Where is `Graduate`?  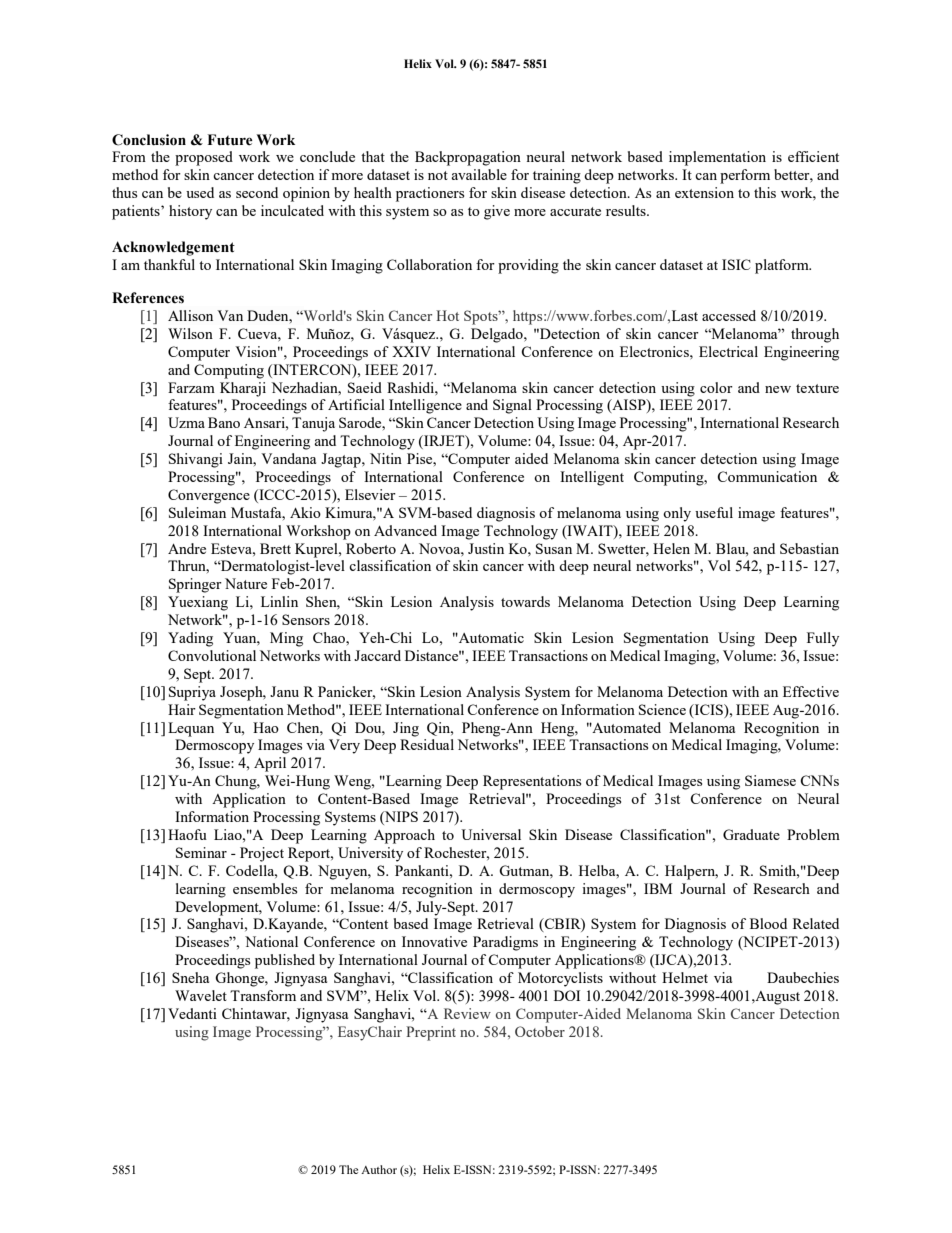 Graduate is located at coordinates (751, 834).
